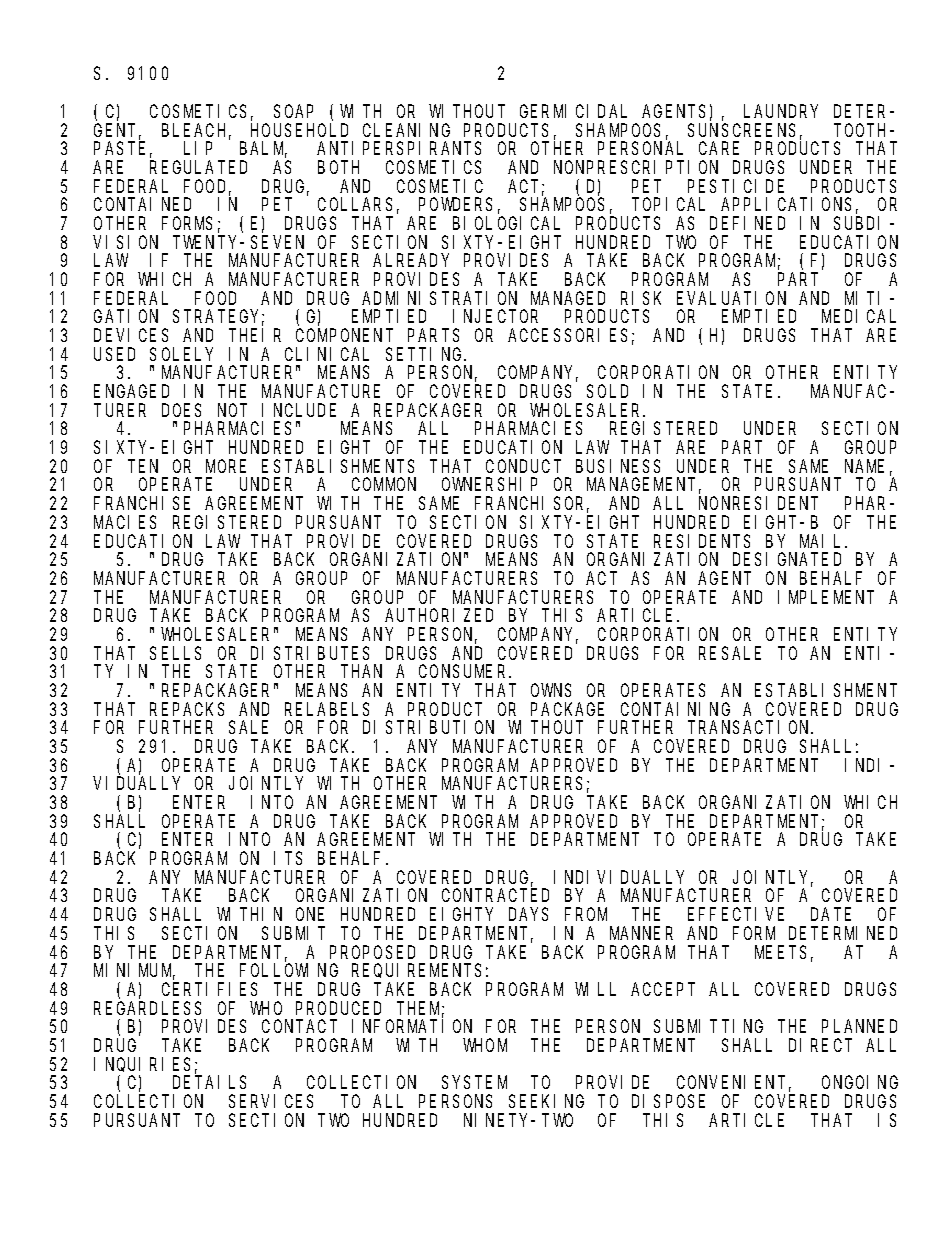 Image resolution: width=952 pixels, height=1233 pixels. What do you see at coordinates (198, 149) in the screenshot?
I see `LIP` at bounding box center [198, 149].
